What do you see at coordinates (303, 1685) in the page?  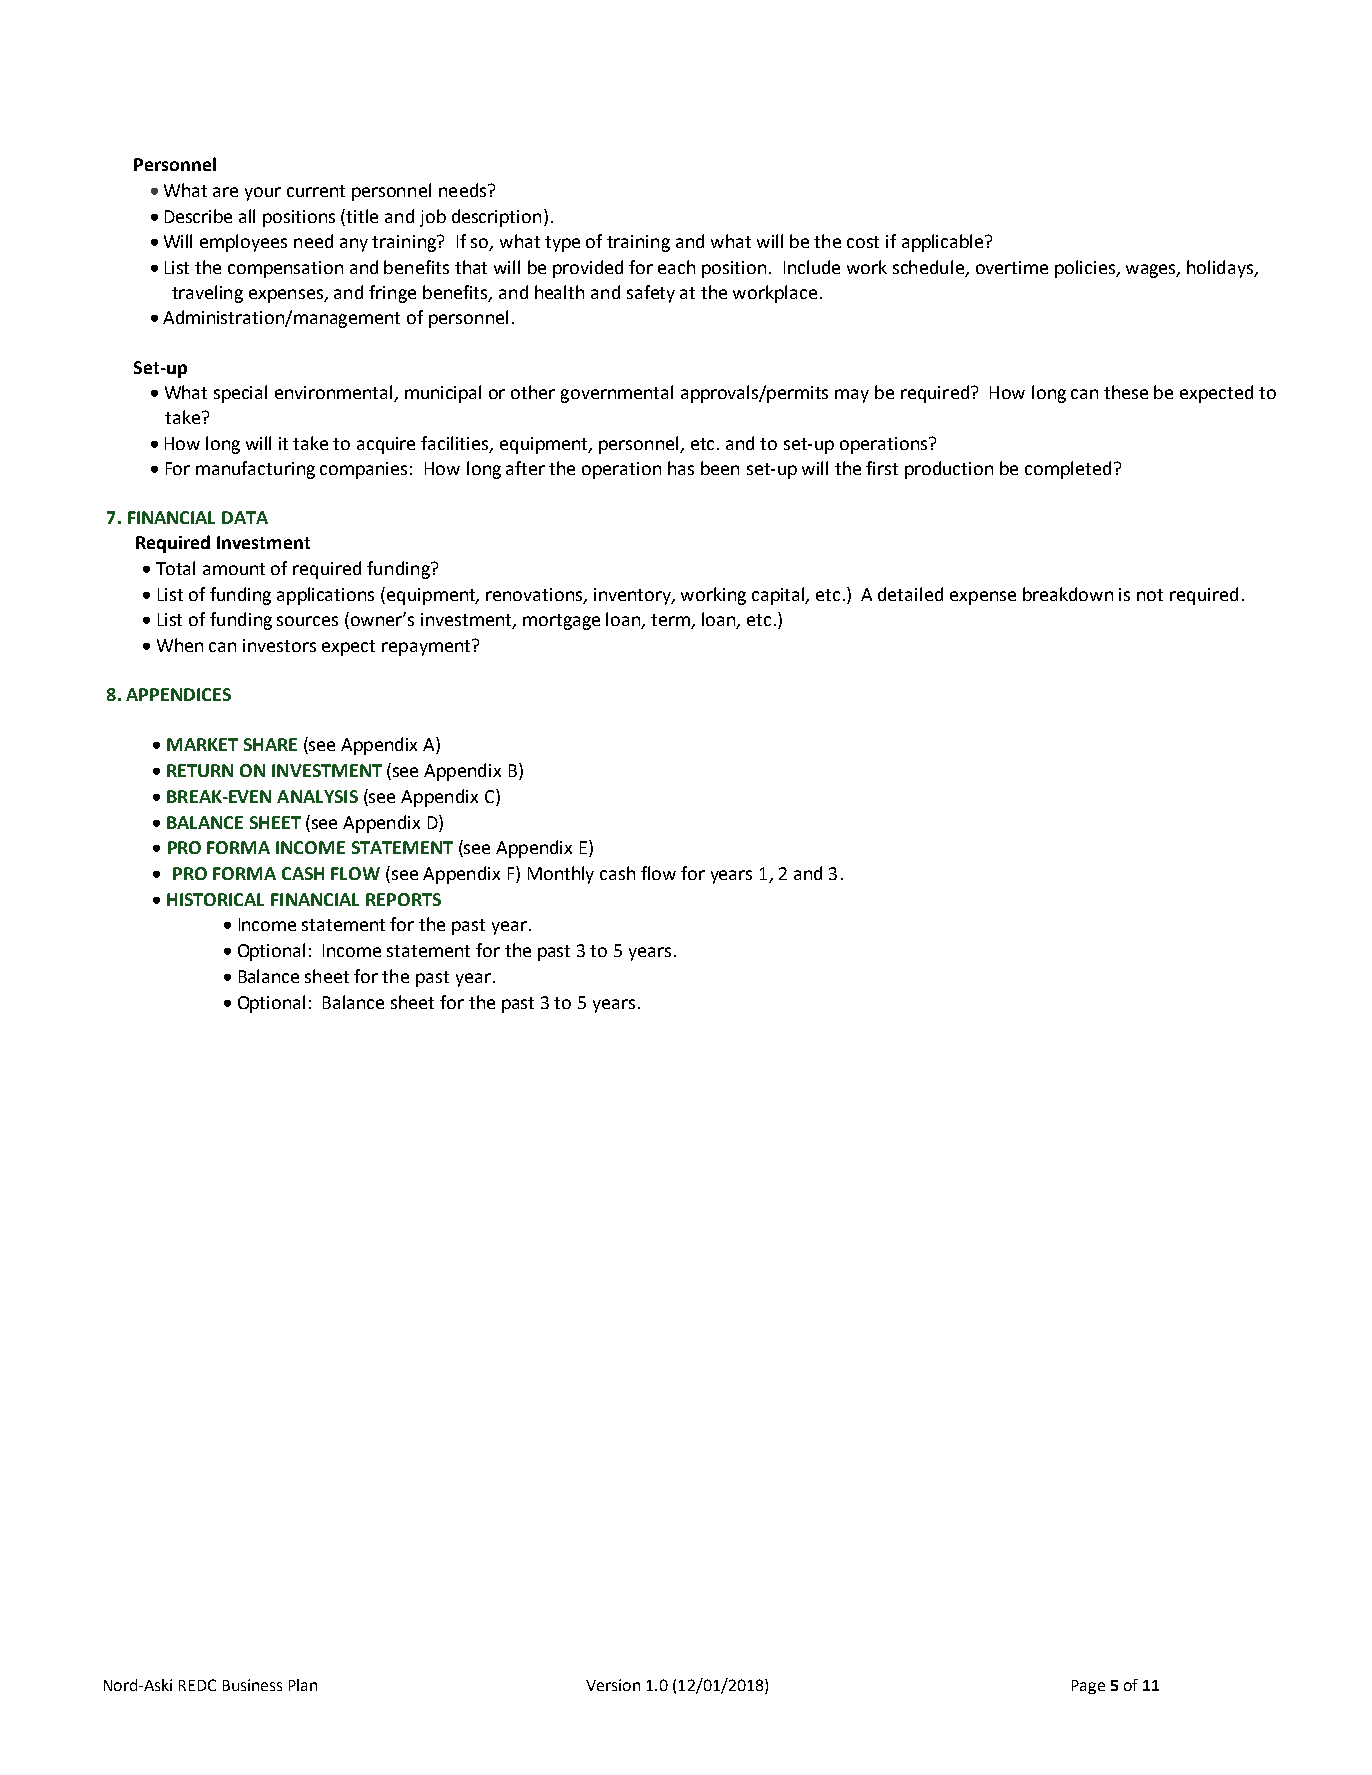 I see `Plan` at bounding box center [303, 1685].
